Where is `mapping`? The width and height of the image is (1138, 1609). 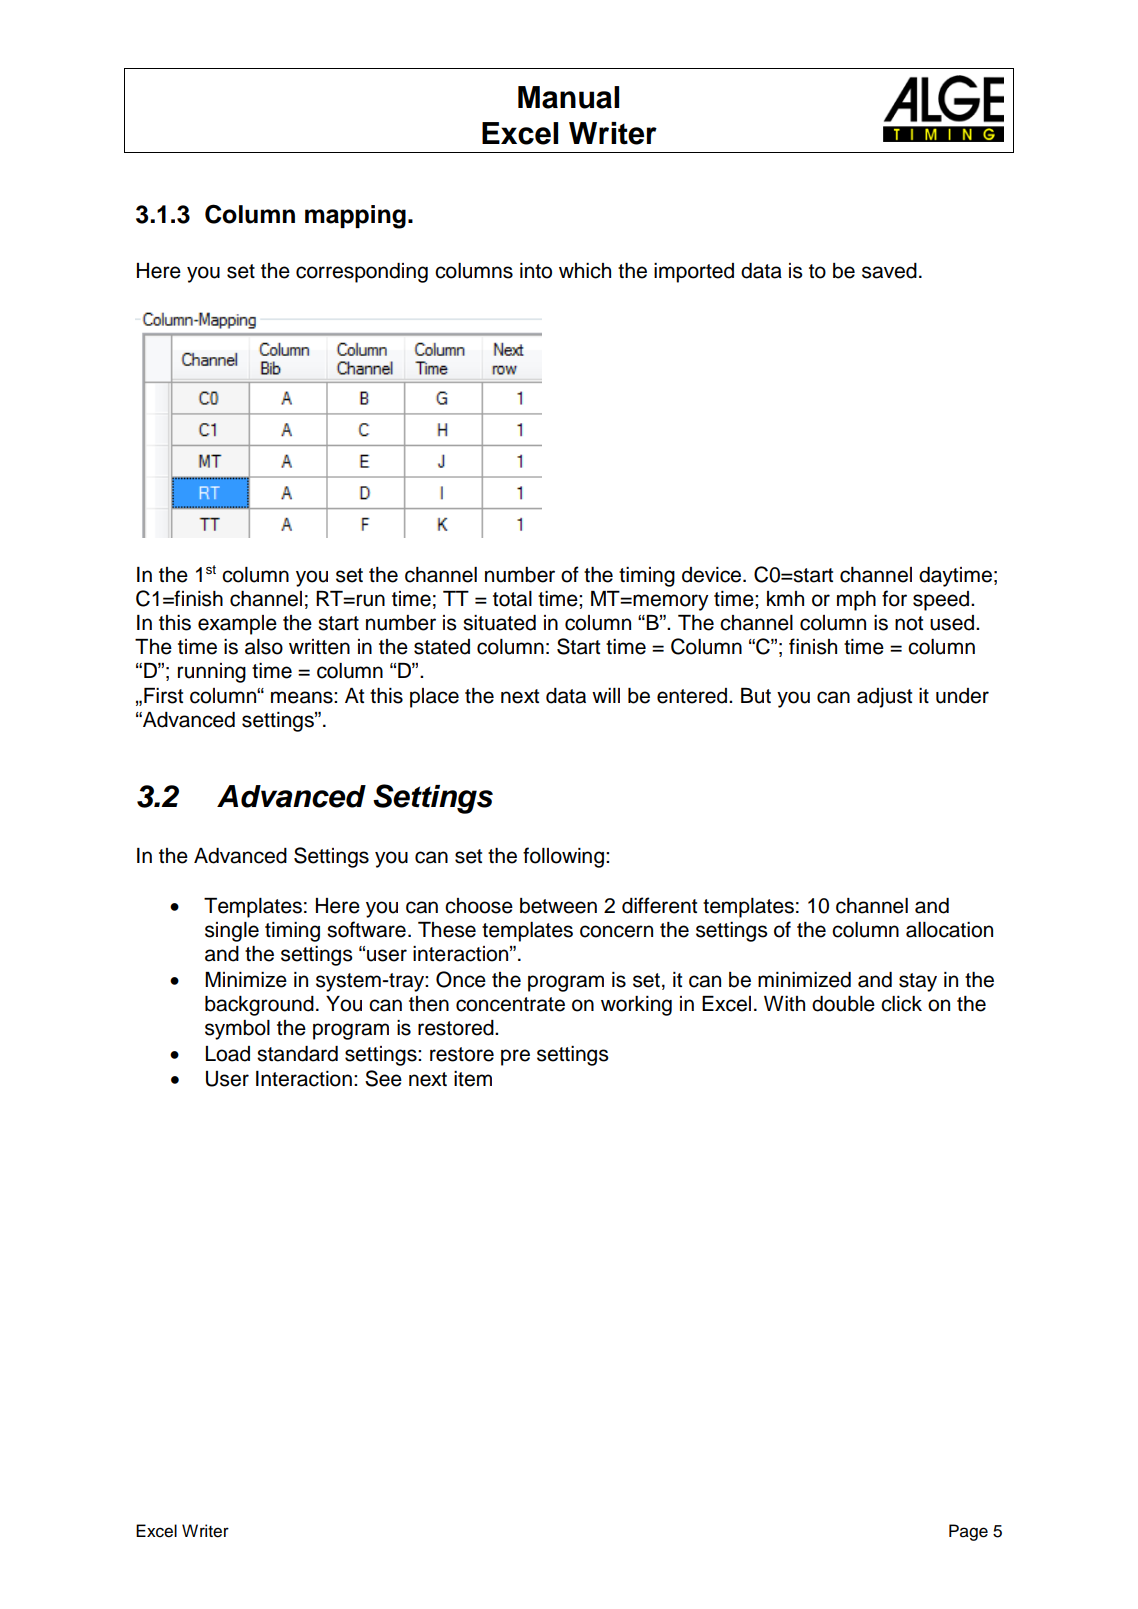
mapping is located at coordinates (355, 217).
